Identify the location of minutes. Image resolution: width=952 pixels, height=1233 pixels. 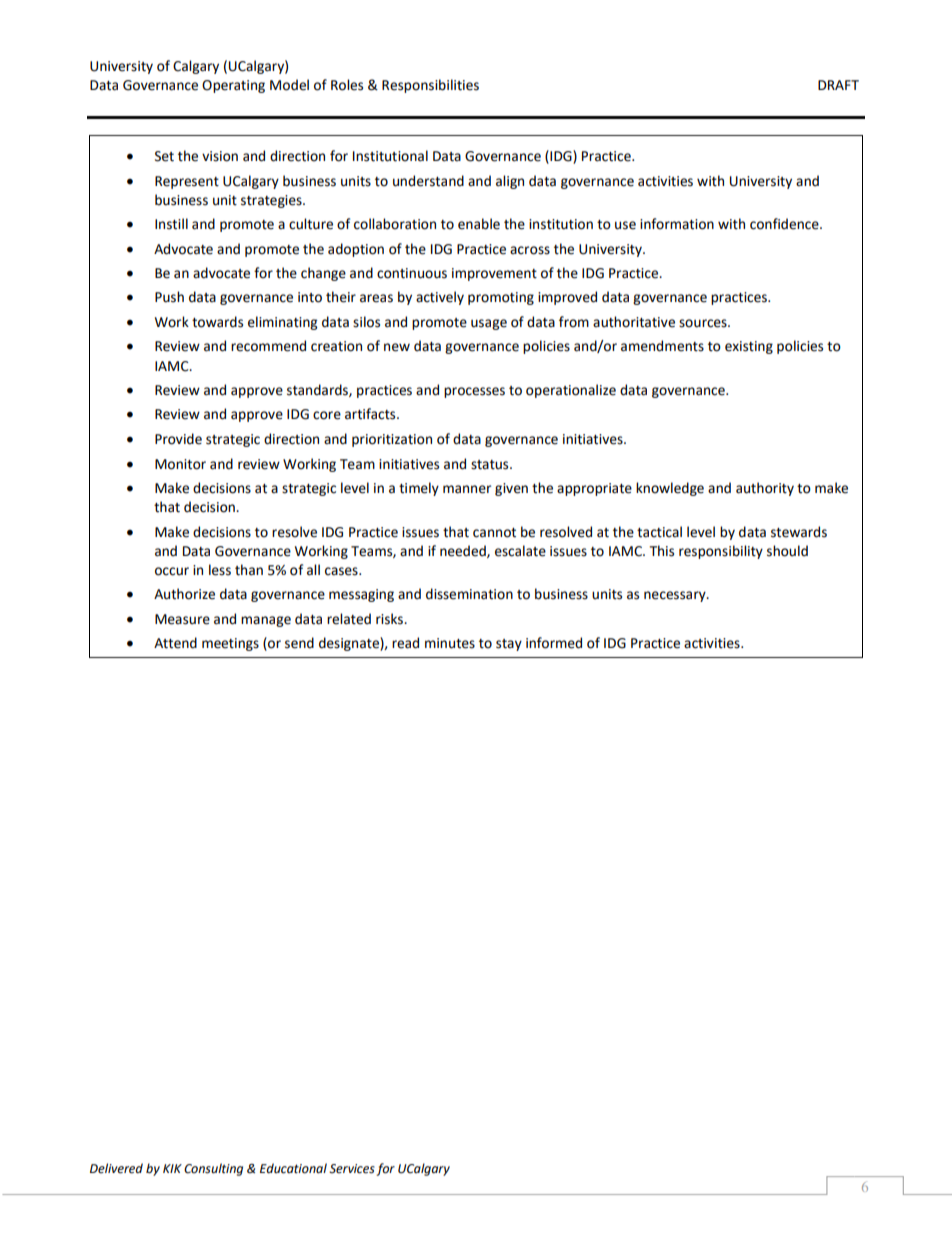
(450, 643).
